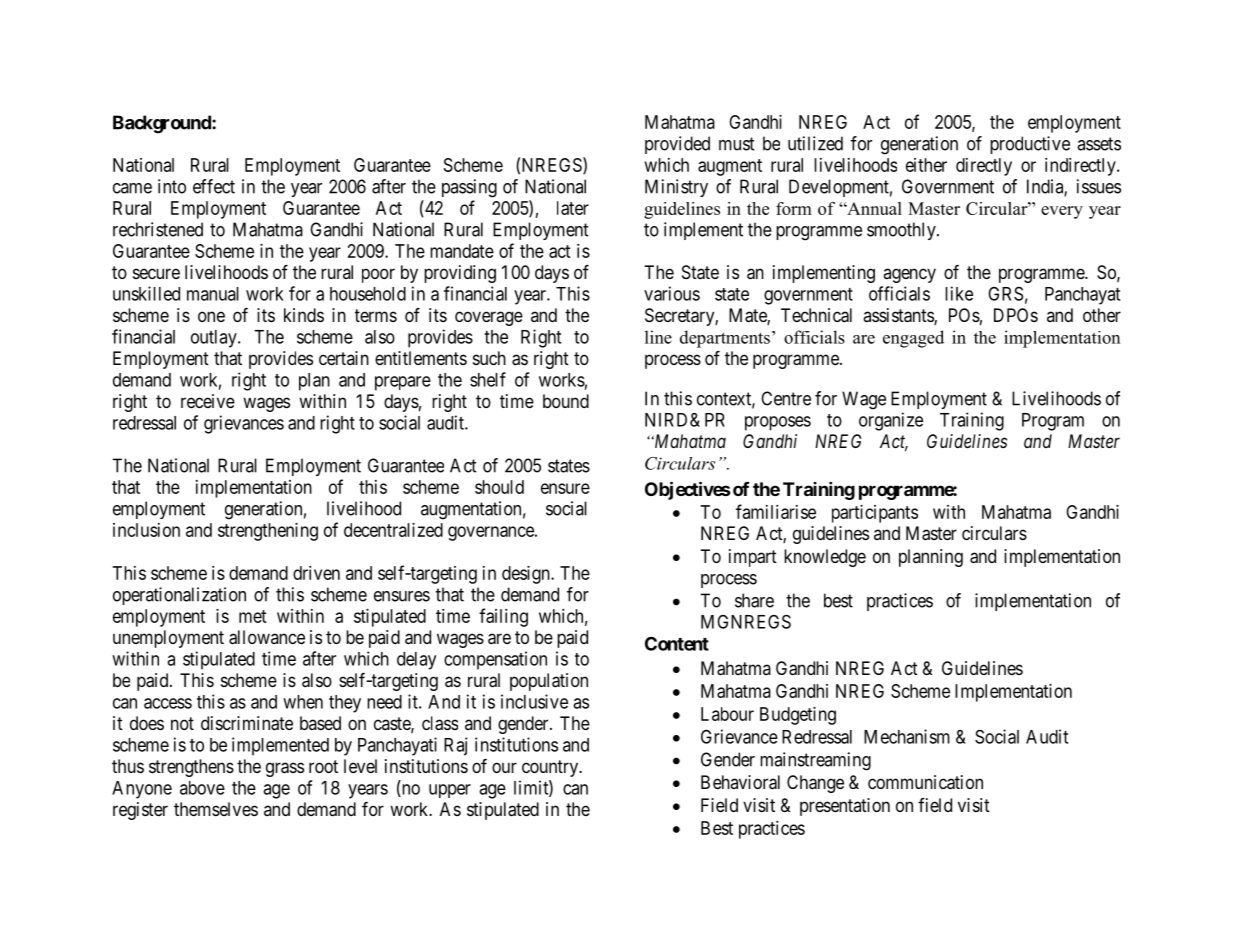  Describe the element at coordinates (677, 145) in the screenshot. I see `provided` at that location.
